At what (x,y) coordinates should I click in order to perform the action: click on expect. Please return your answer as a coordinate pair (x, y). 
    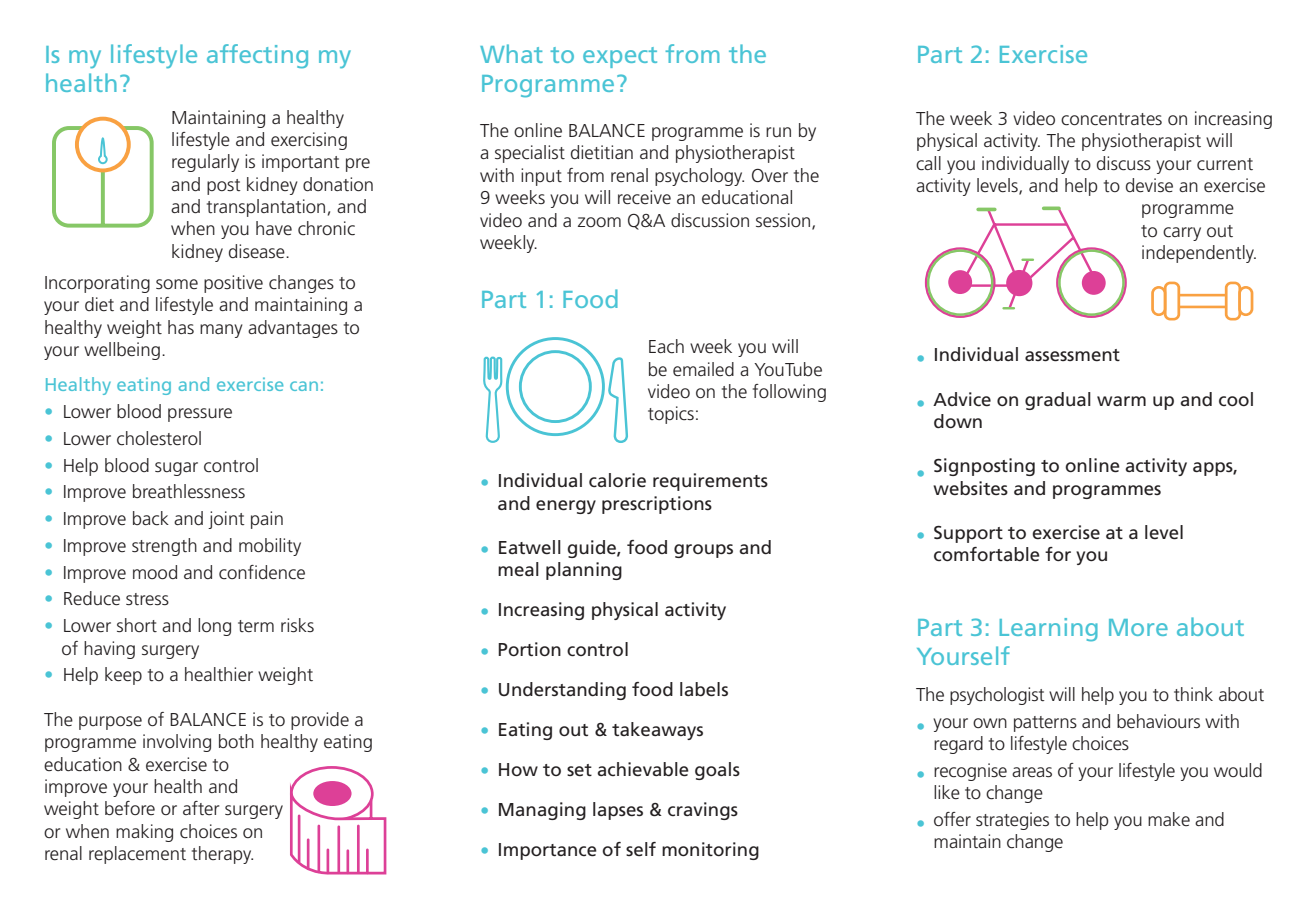
    Looking at the image, I should click on (620, 57).
